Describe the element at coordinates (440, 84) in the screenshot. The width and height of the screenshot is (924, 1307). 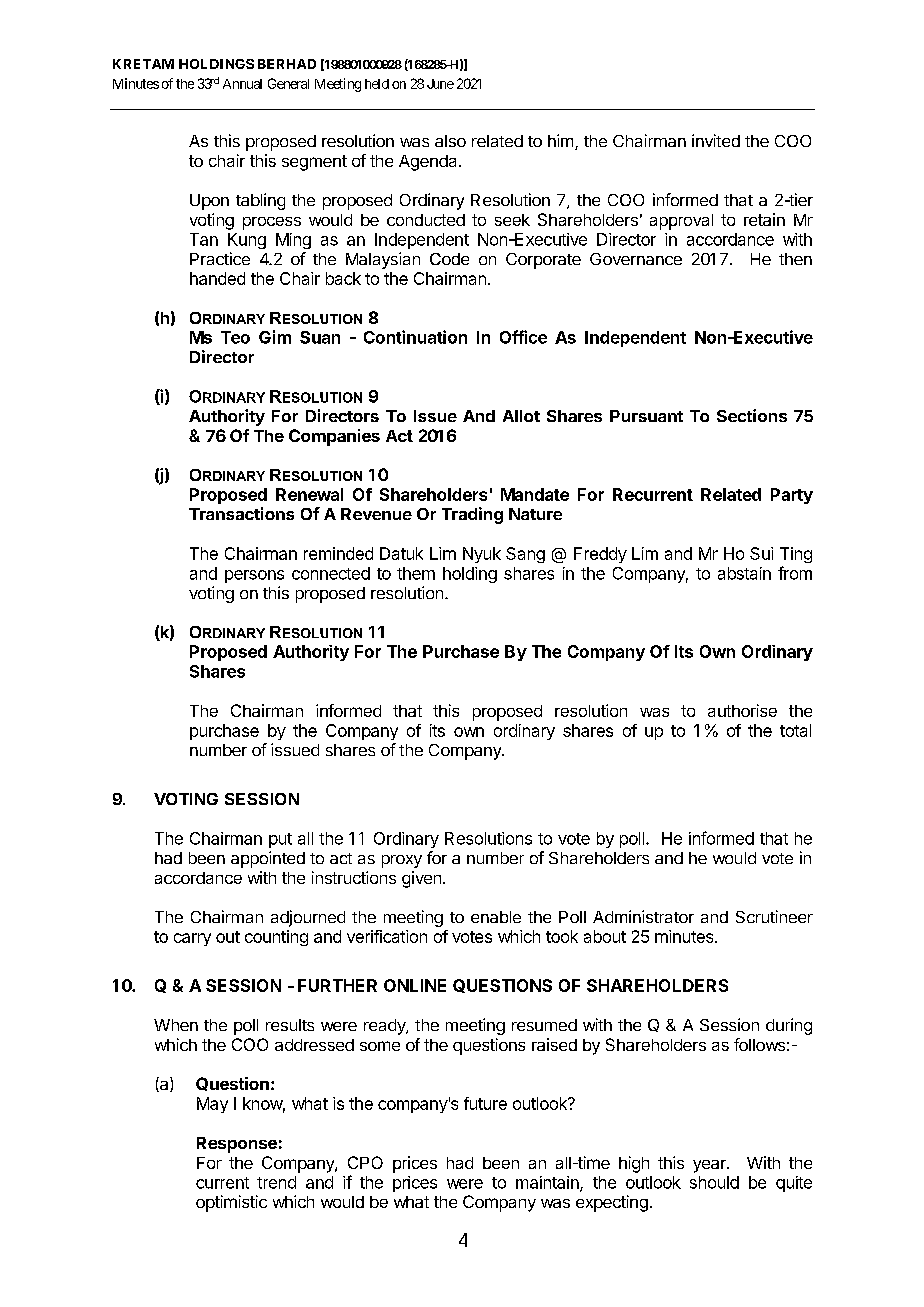
I see `June` at that location.
